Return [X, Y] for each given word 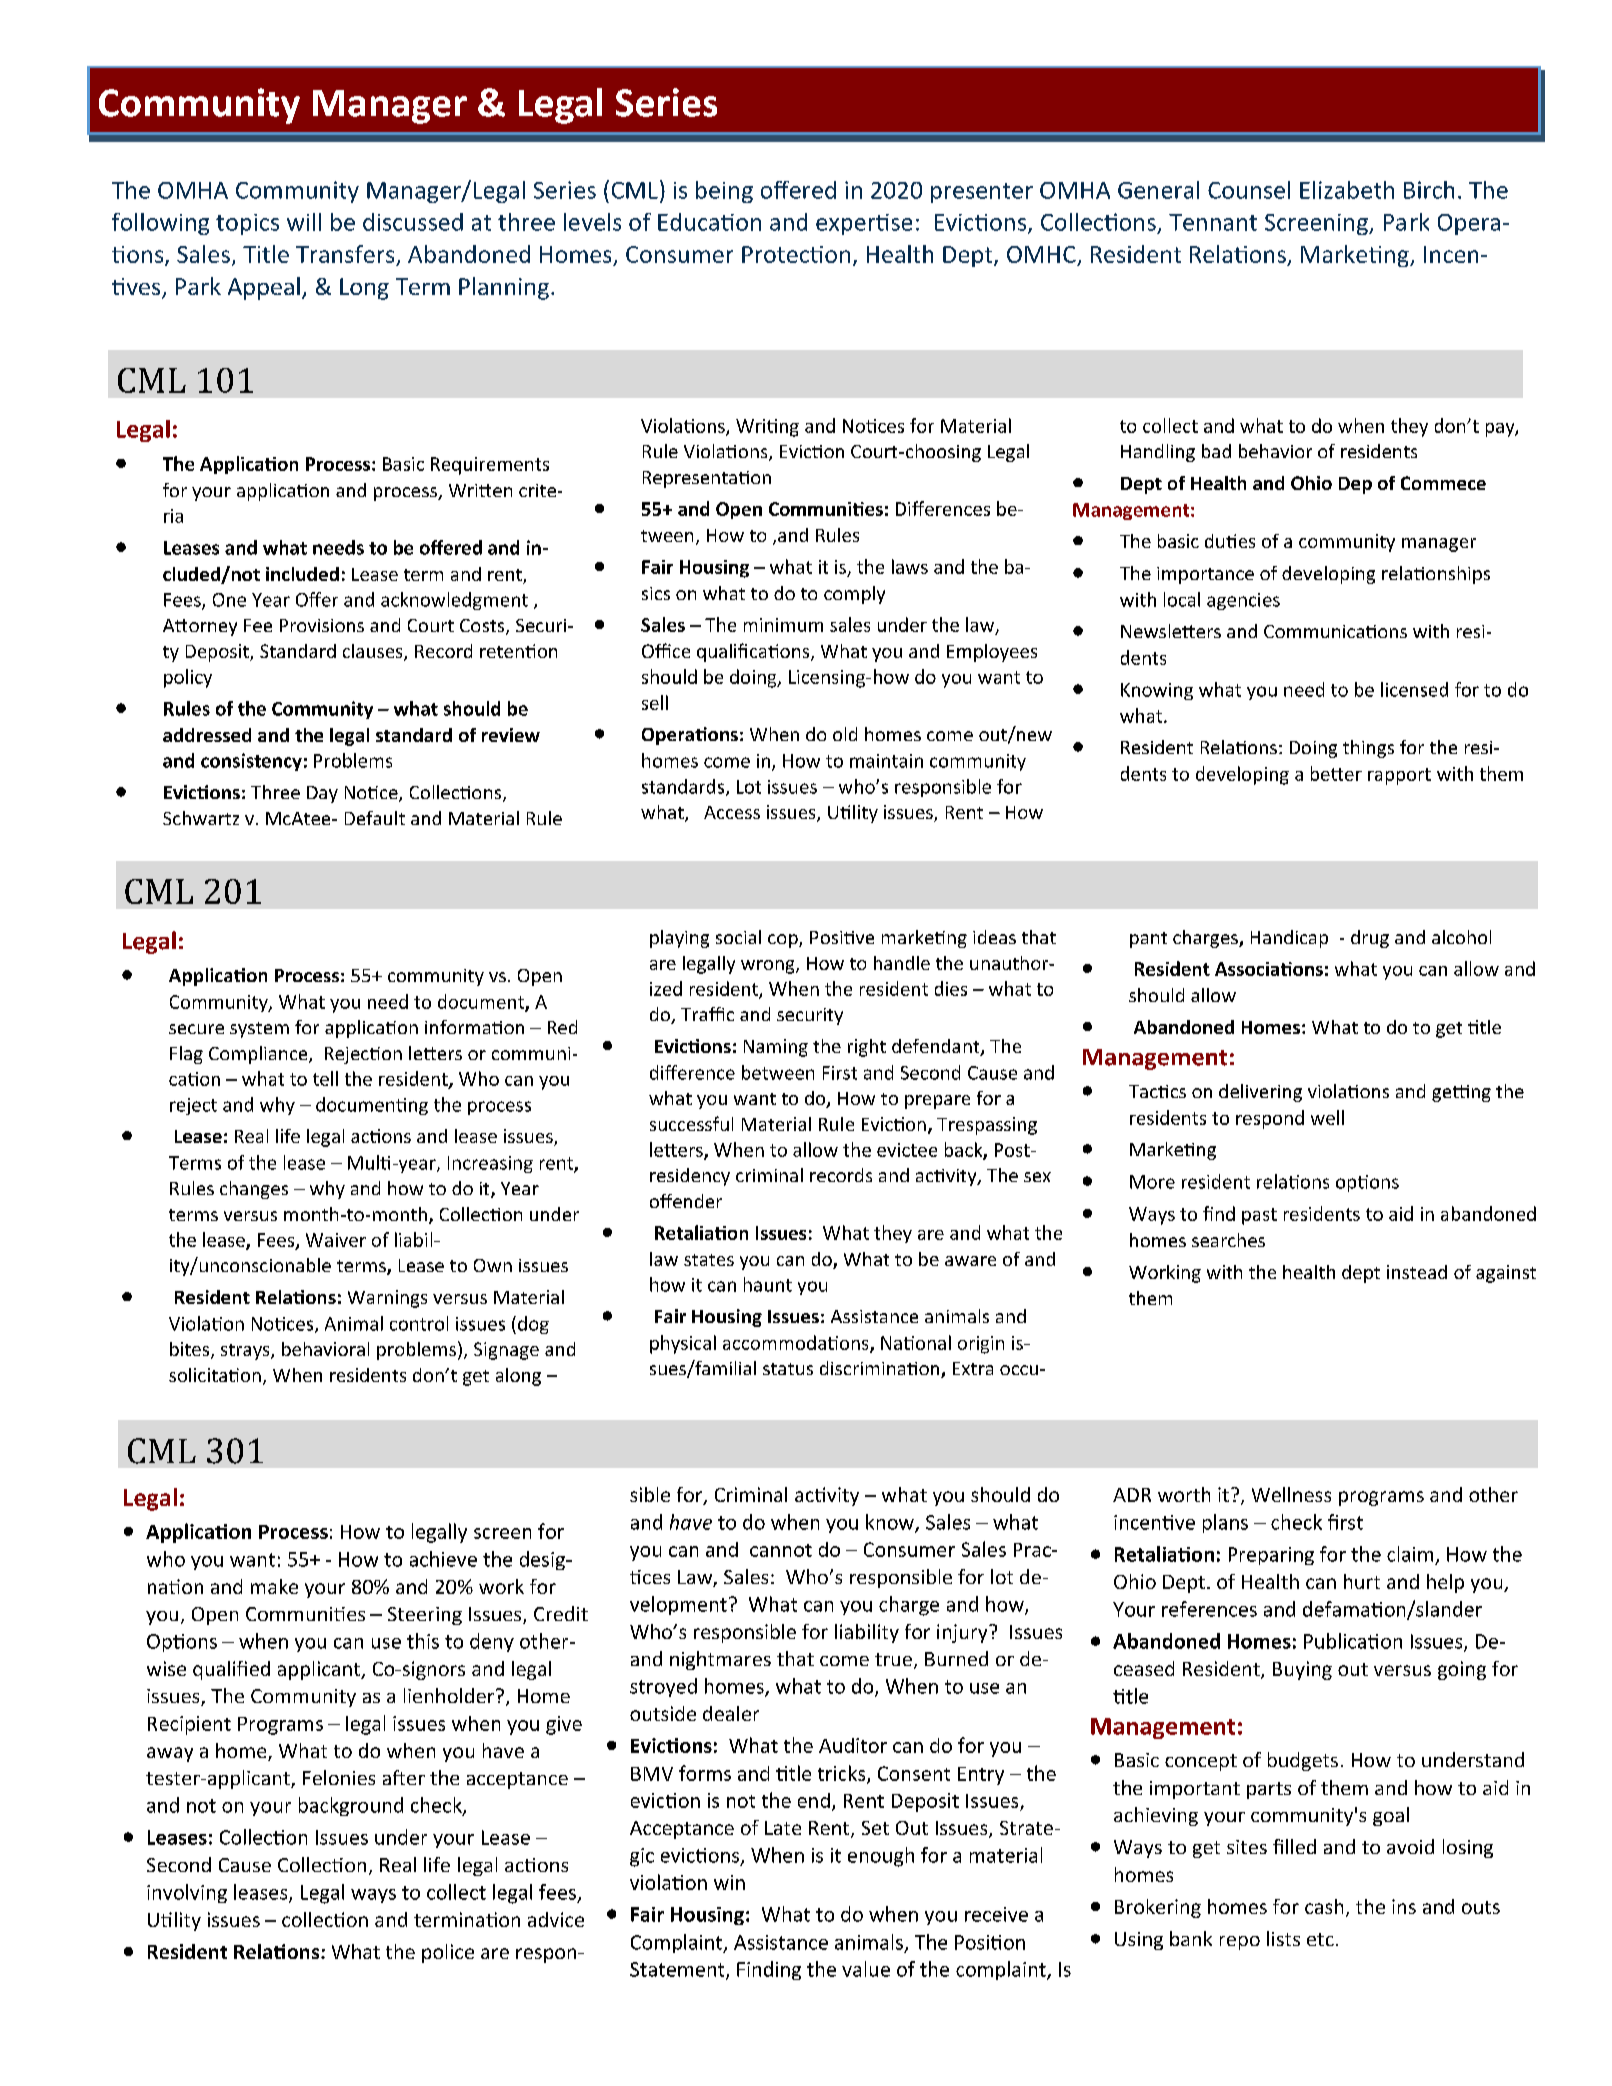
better [1336, 773]
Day [322, 794]
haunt [768, 1284]
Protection [796, 254]
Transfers [345, 254]
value [866, 1969]
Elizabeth [1347, 190]
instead [1417, 1272]
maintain [886, 761]
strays [246, 1352]
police [448, 1953]
